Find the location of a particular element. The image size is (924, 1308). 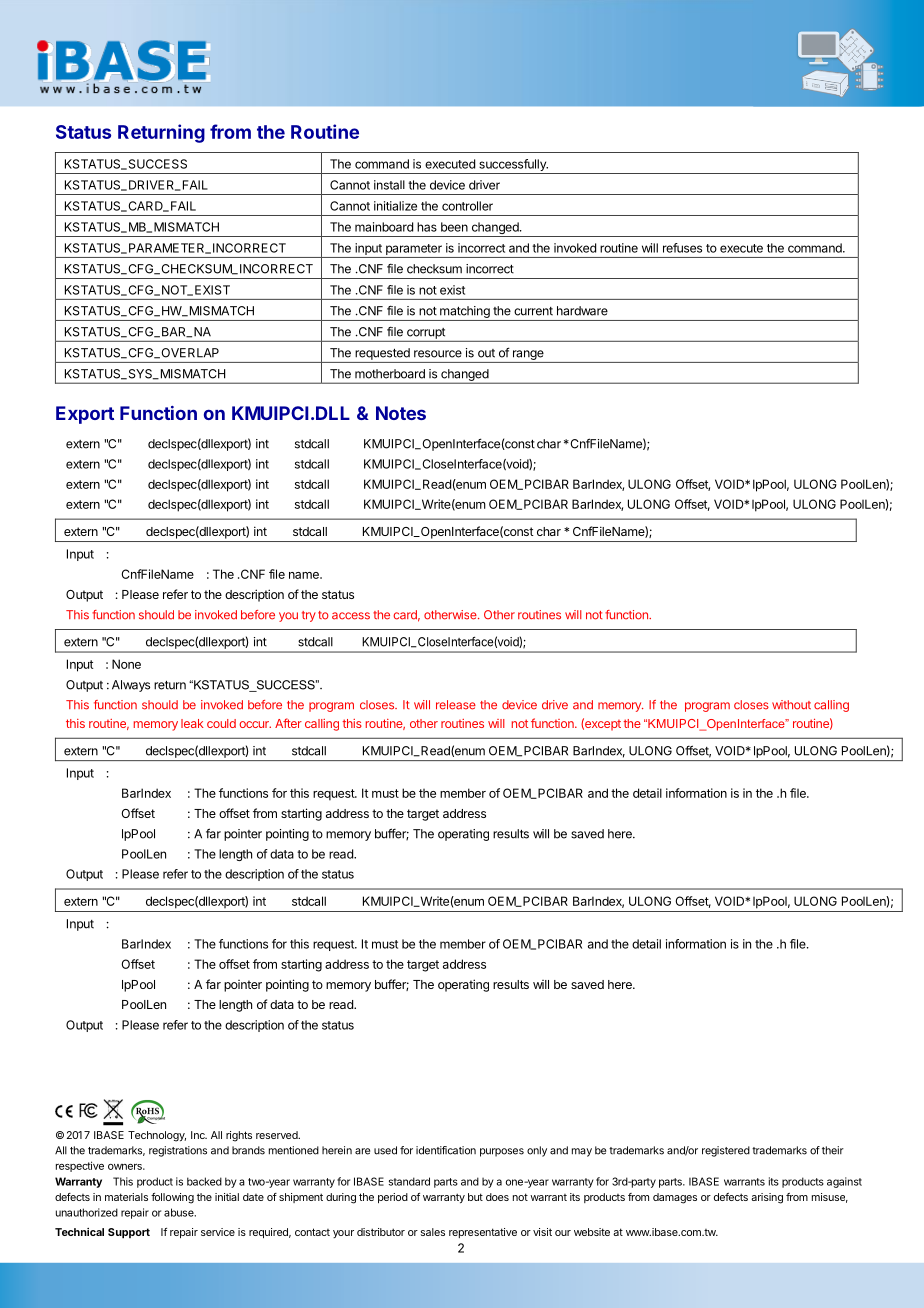

without is located at coordinates (791, 705).
